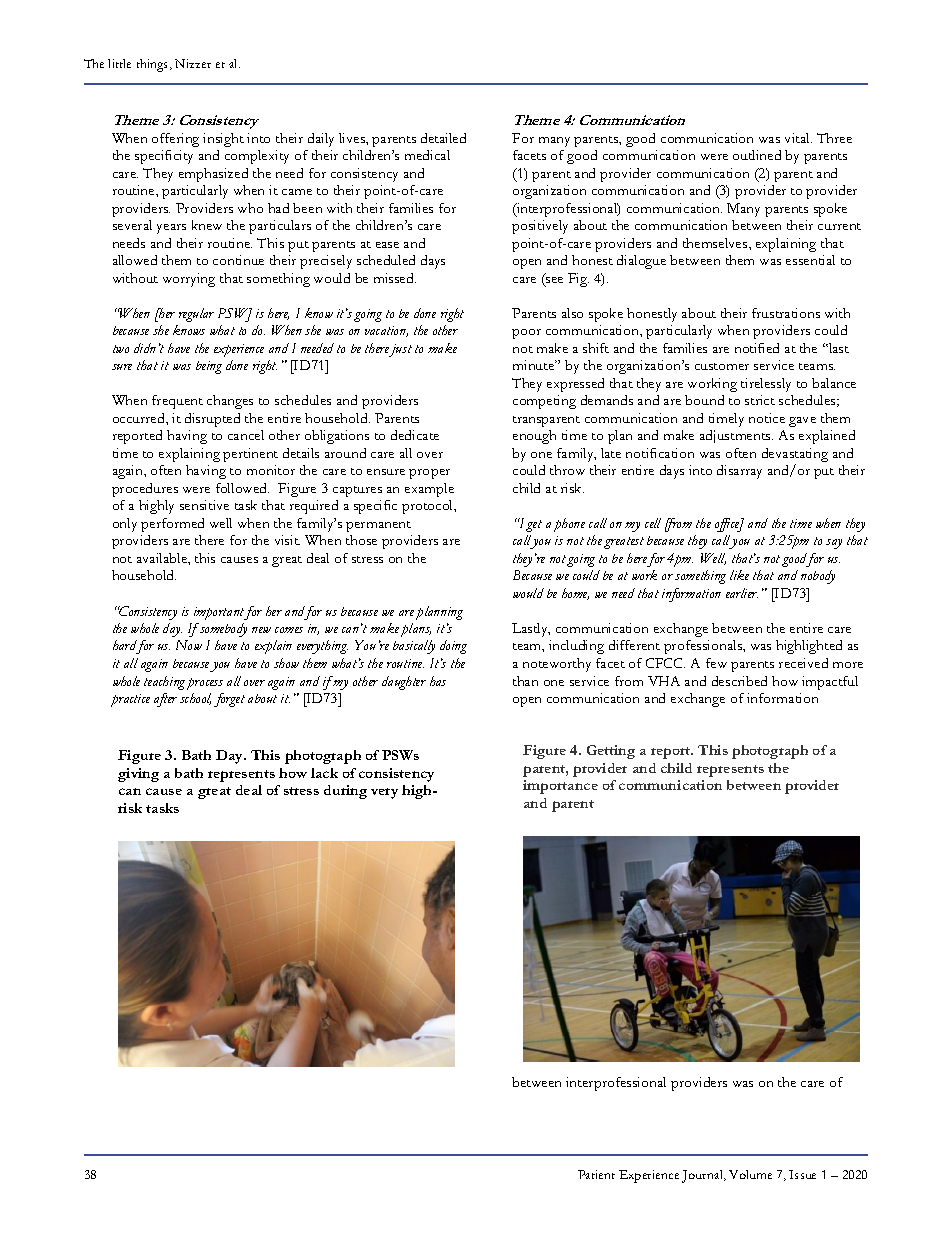  Describe the element at coordinates (138, 775) in the document. I see `giving` at that location.
